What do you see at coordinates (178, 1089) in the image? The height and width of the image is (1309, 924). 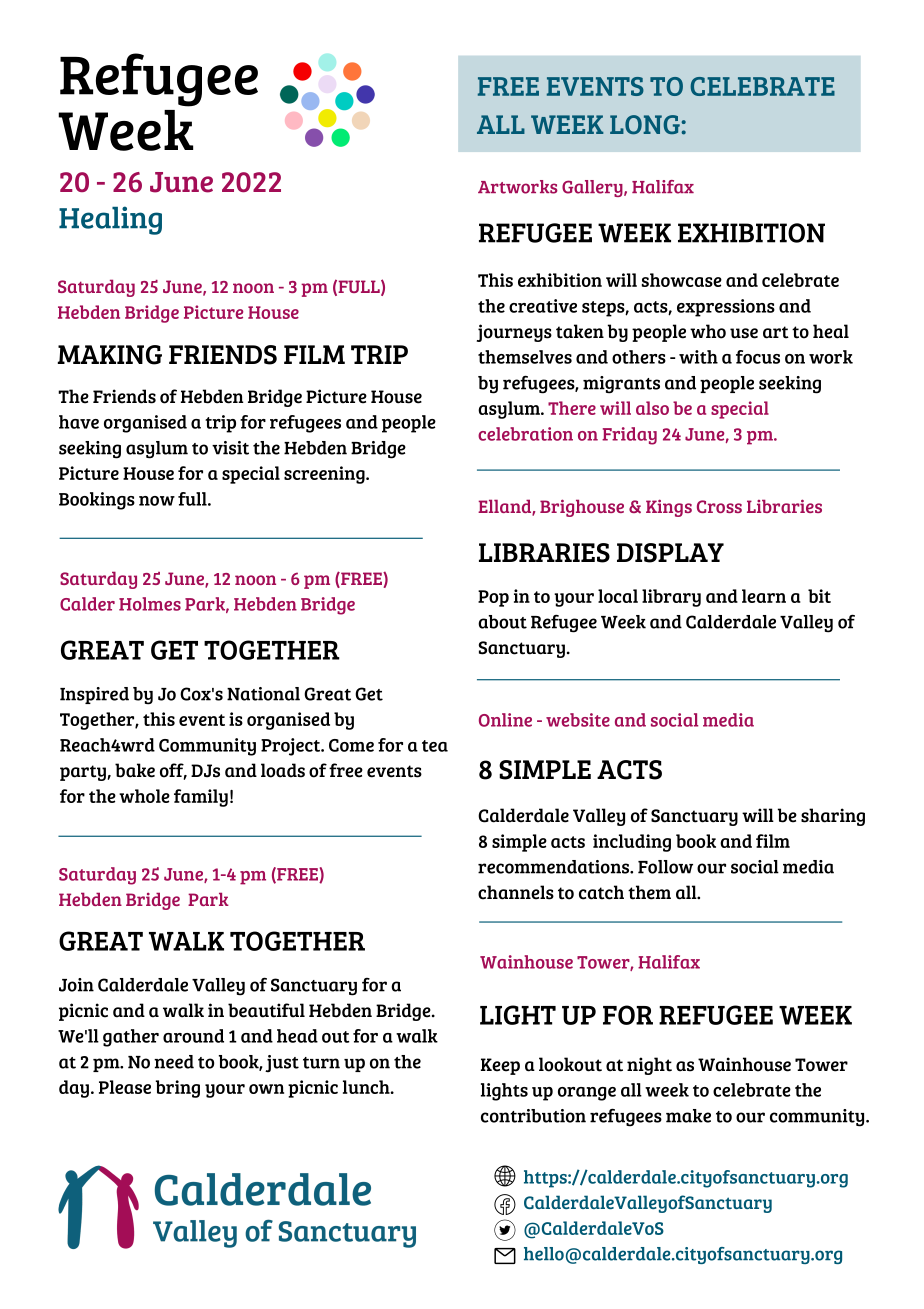 I see `bring` at bounding box center [178, 1089].
